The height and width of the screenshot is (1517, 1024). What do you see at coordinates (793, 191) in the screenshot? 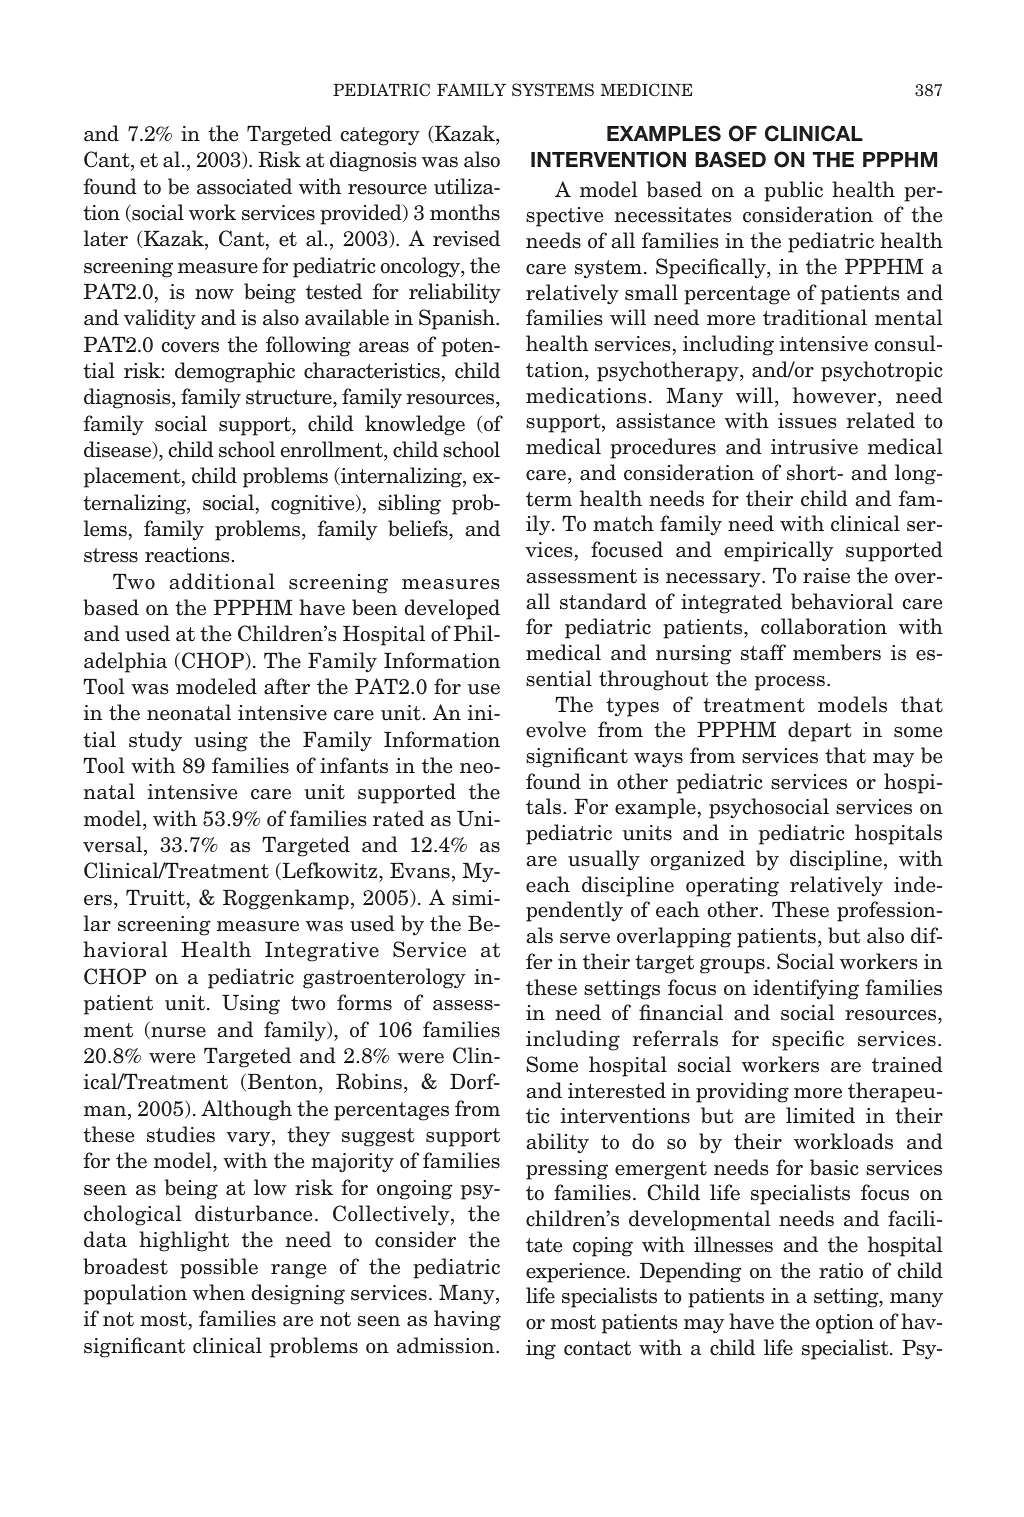
I see `public` at bounding box center [793, 191].
